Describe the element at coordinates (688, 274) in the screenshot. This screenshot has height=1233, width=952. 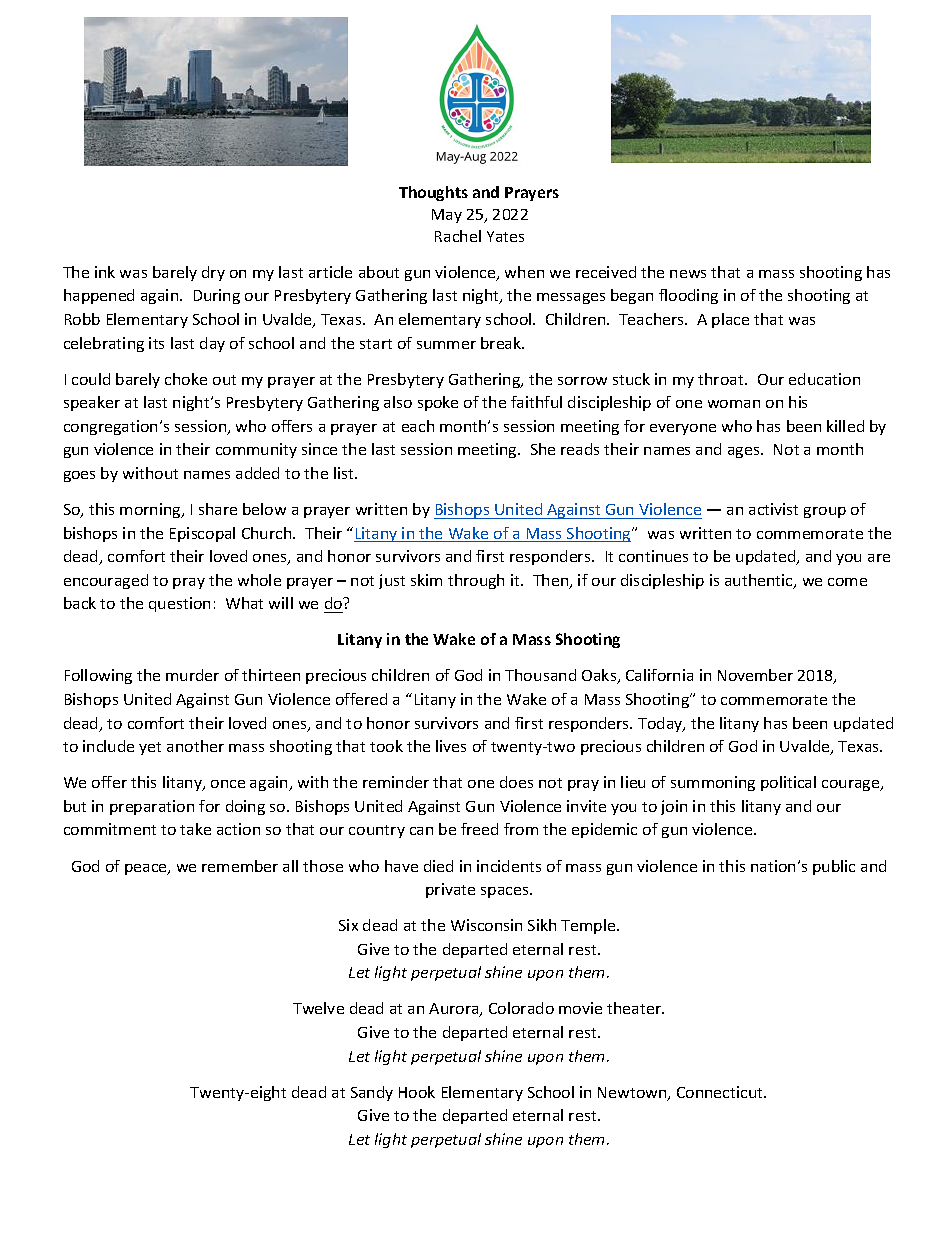
I see `news` at that location.
